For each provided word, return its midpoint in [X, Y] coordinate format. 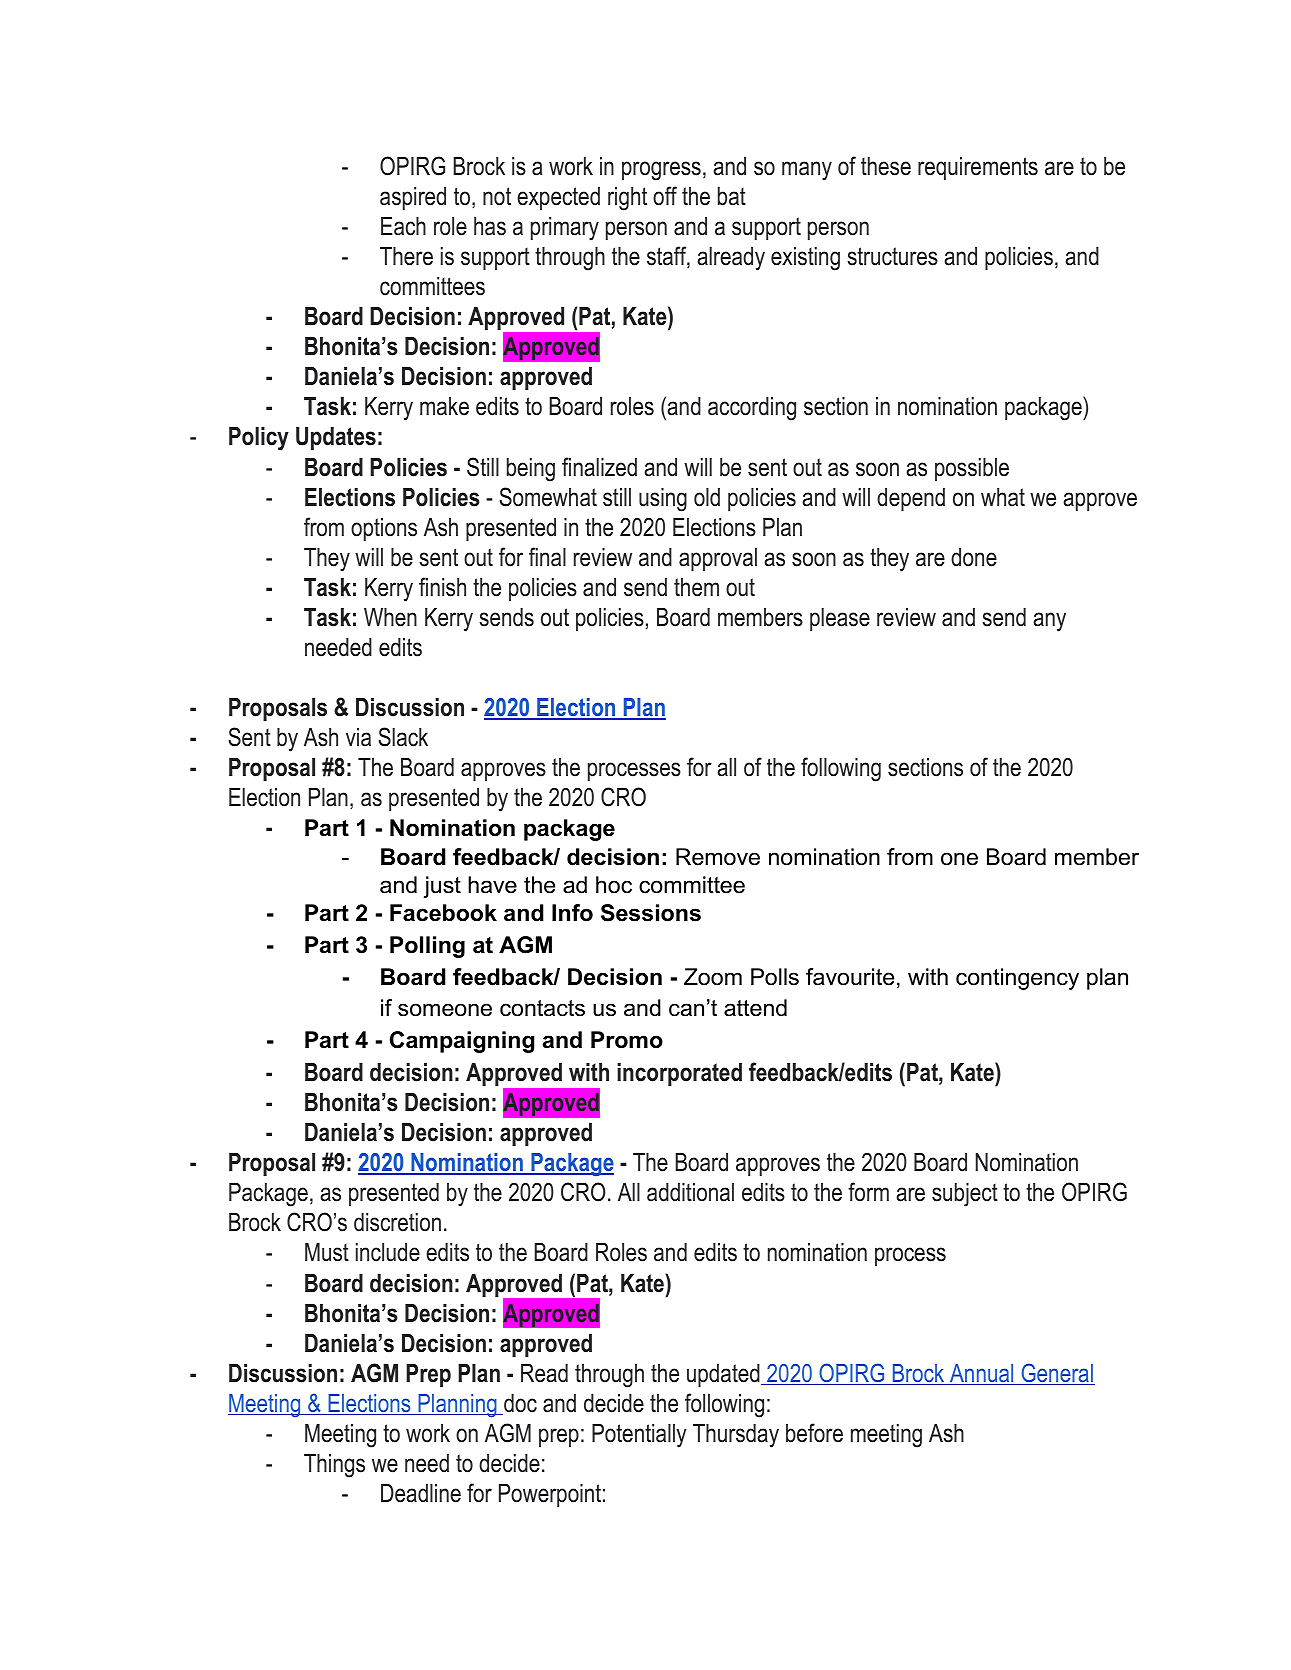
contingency [1017, 979]
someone [445, 1010]
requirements [978, 168]
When [390, 617]
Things [334, 1466]
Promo [627, 1040]
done [974, 557]
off [665, 196]
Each [403, 226]
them [696, 587]
